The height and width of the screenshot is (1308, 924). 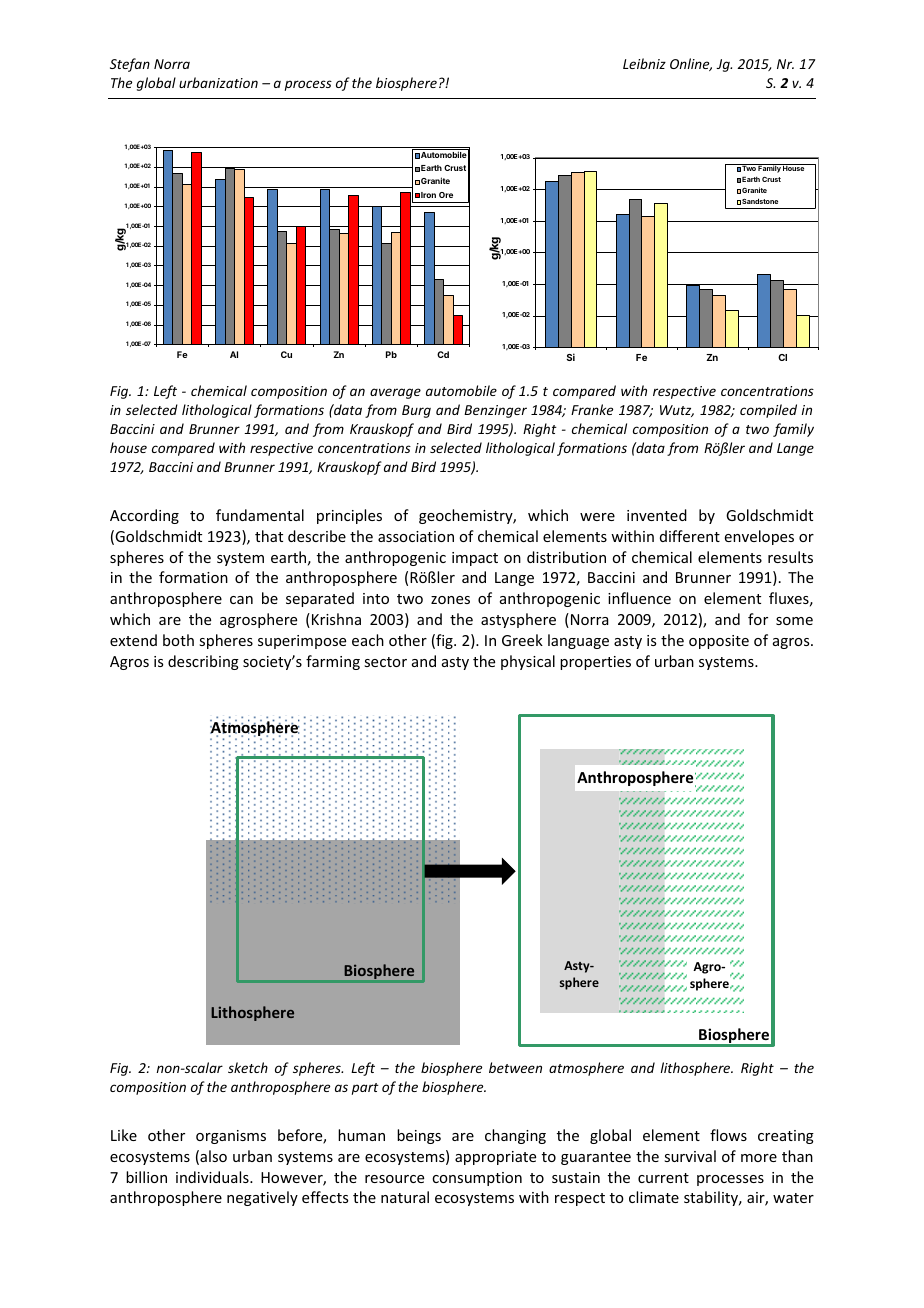 What do you see at coordinates (213, 1177) in the screenshot?
I see `individuals` at bounding box center [213, 1177].
